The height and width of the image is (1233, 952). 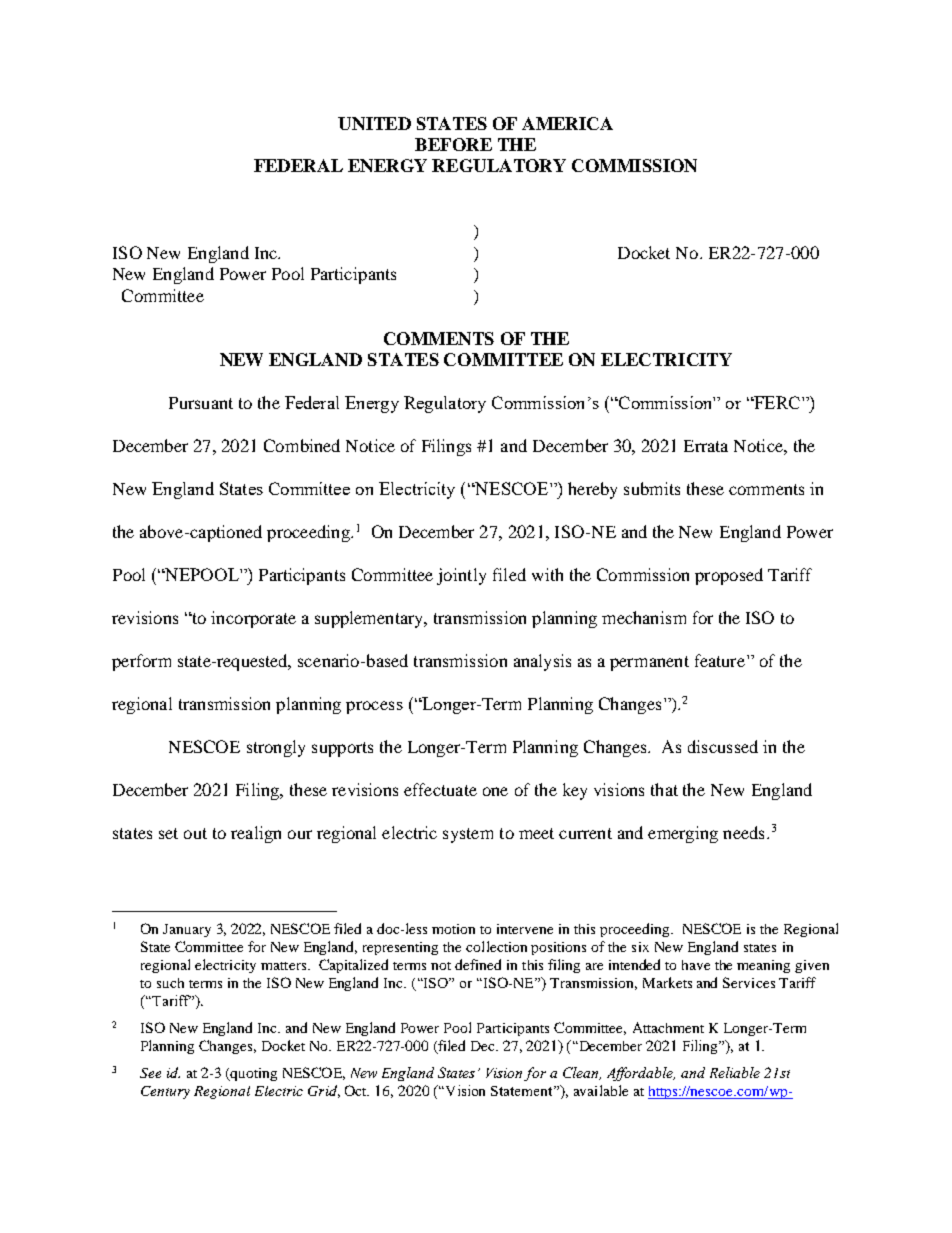 What do you see at coordinates (201, 403) in the image?
I see `Pursuant` at bounding box center [201, 403].
